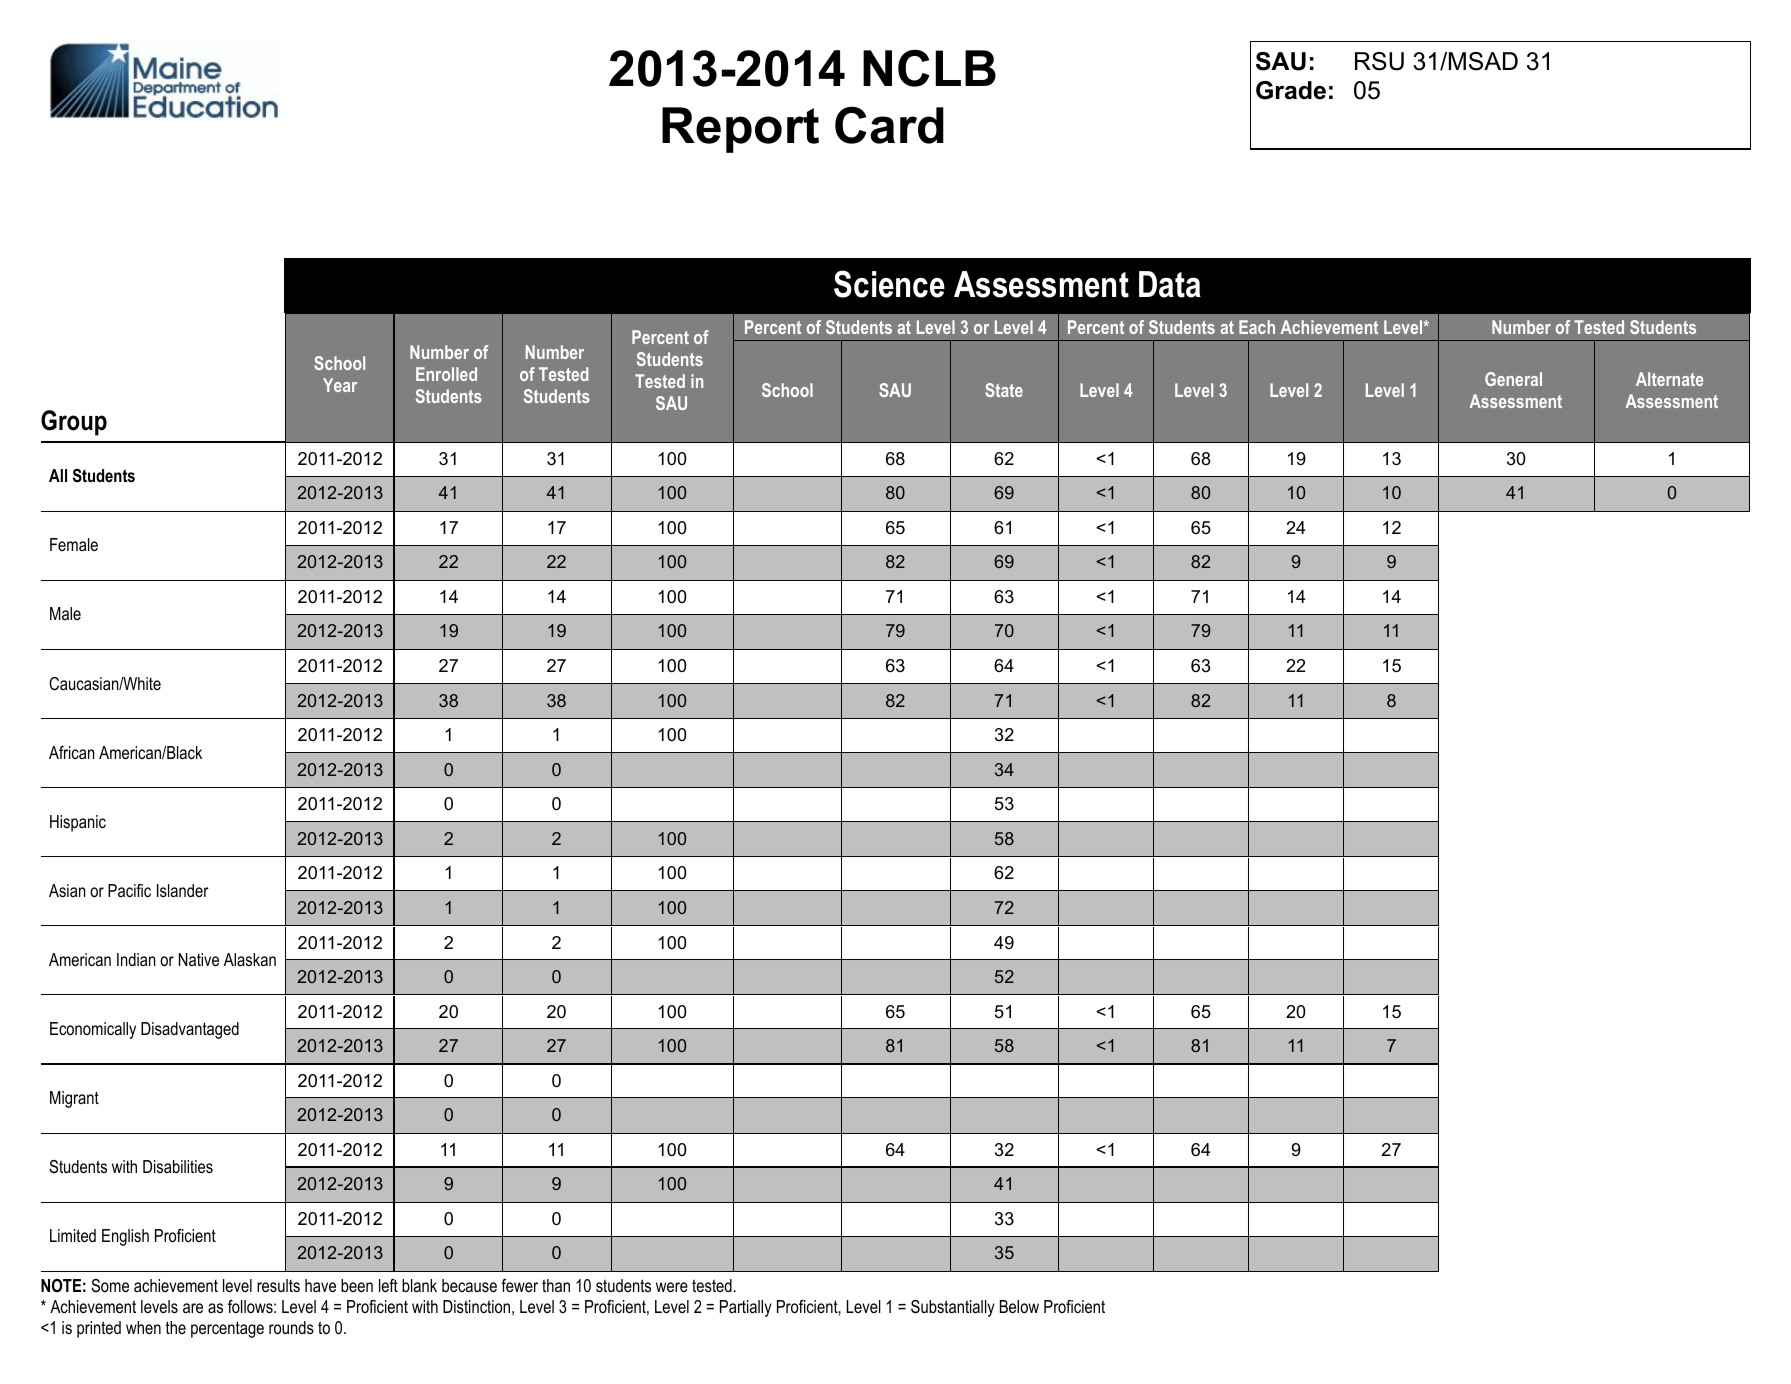 This screenshot has height=1384, width=1791. I want to click on RSU, so click(1379, 61).
